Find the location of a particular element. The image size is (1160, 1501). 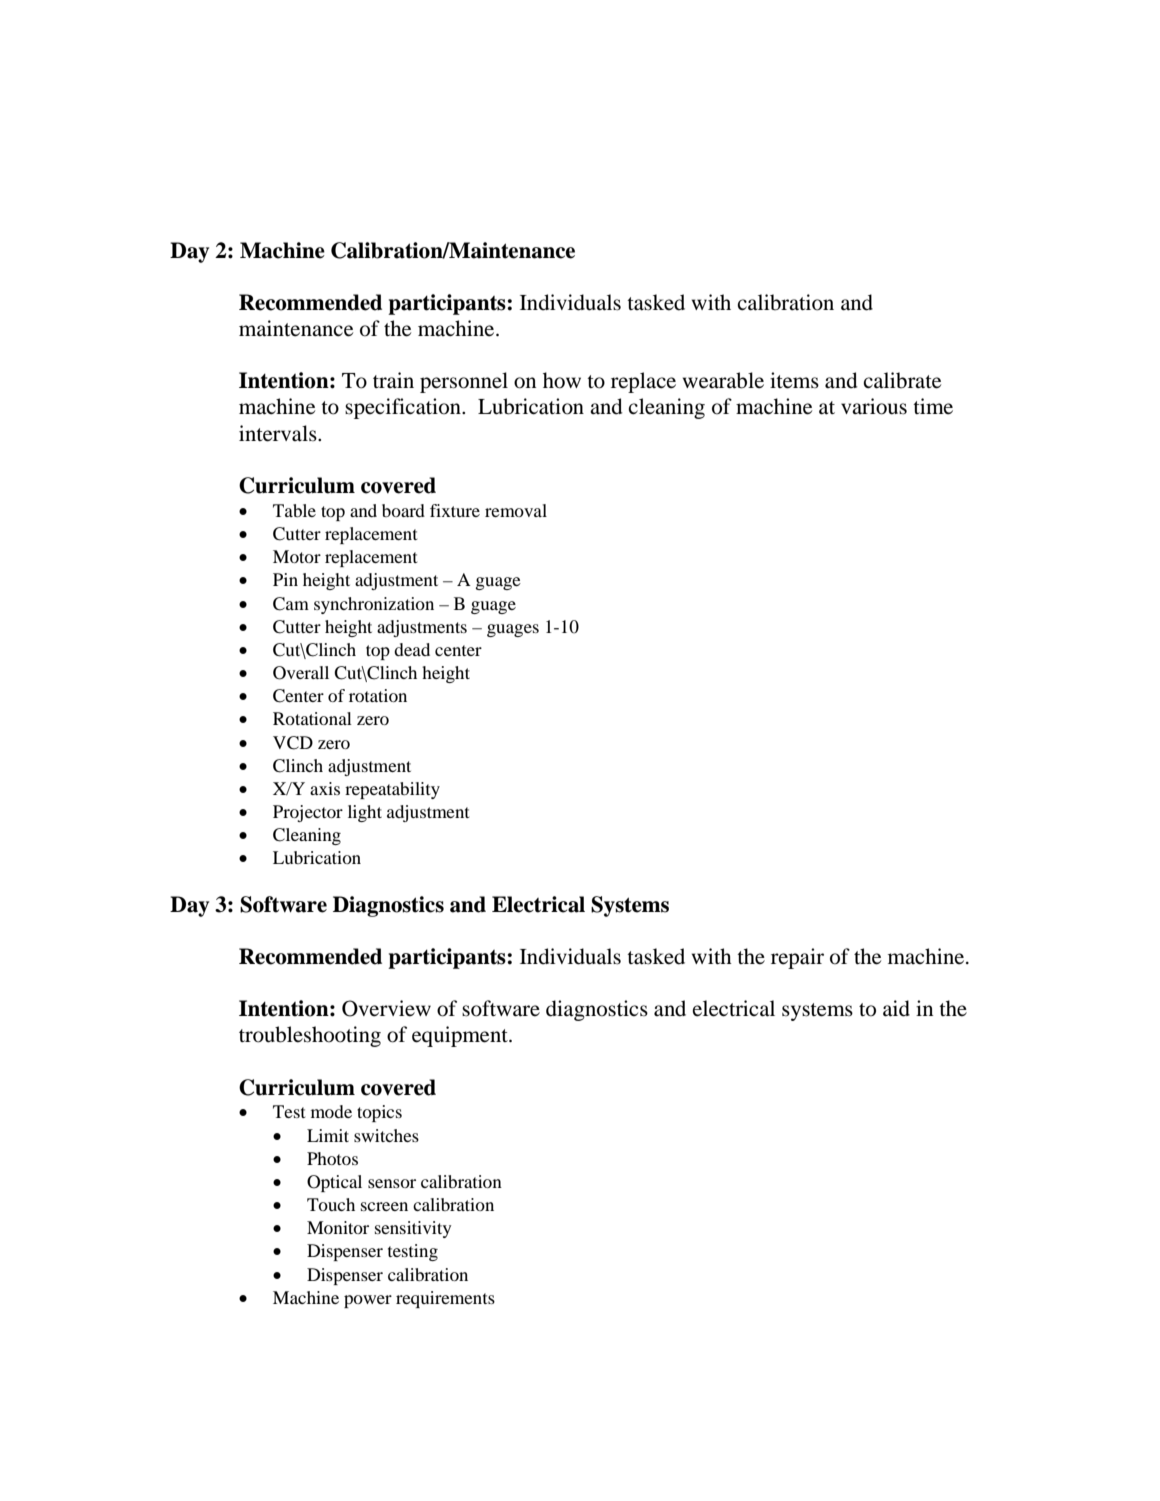

specification is located at coordinates (404, 408).
